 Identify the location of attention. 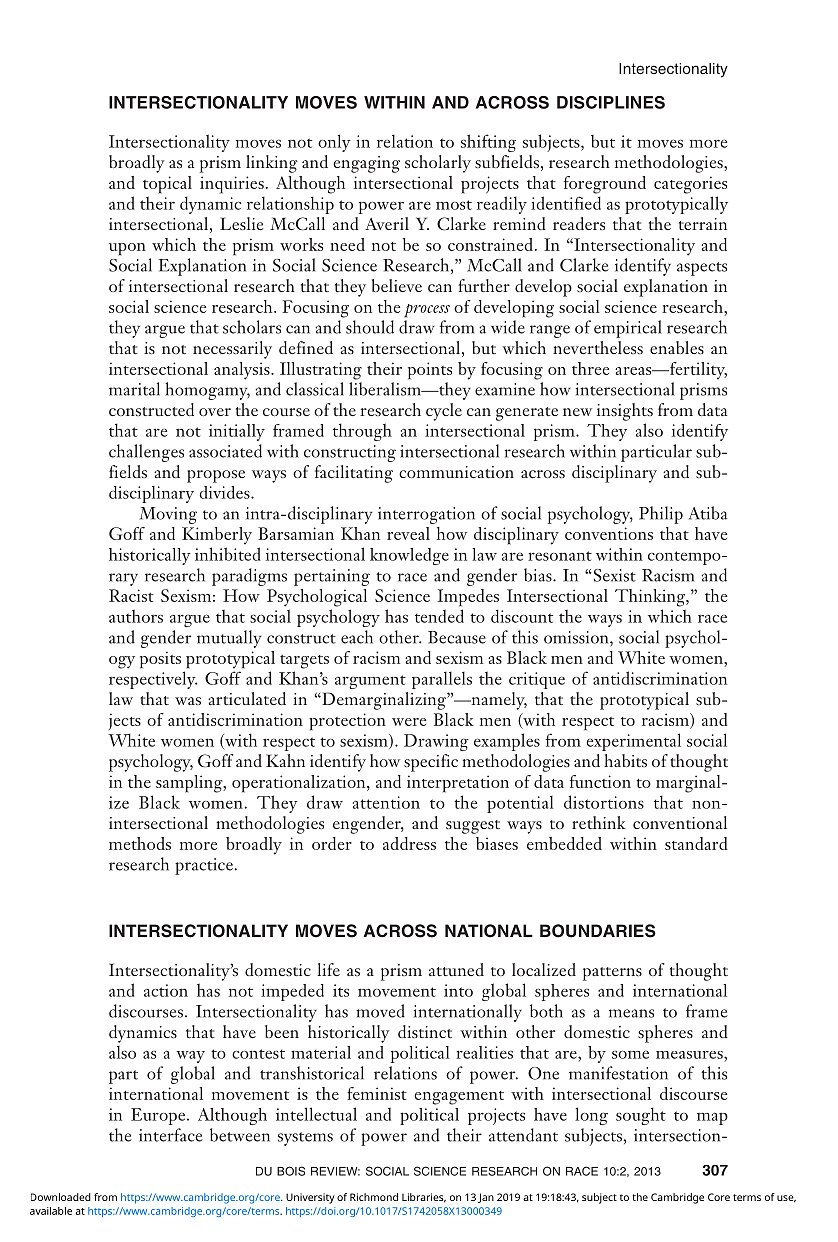
(386, 802).
